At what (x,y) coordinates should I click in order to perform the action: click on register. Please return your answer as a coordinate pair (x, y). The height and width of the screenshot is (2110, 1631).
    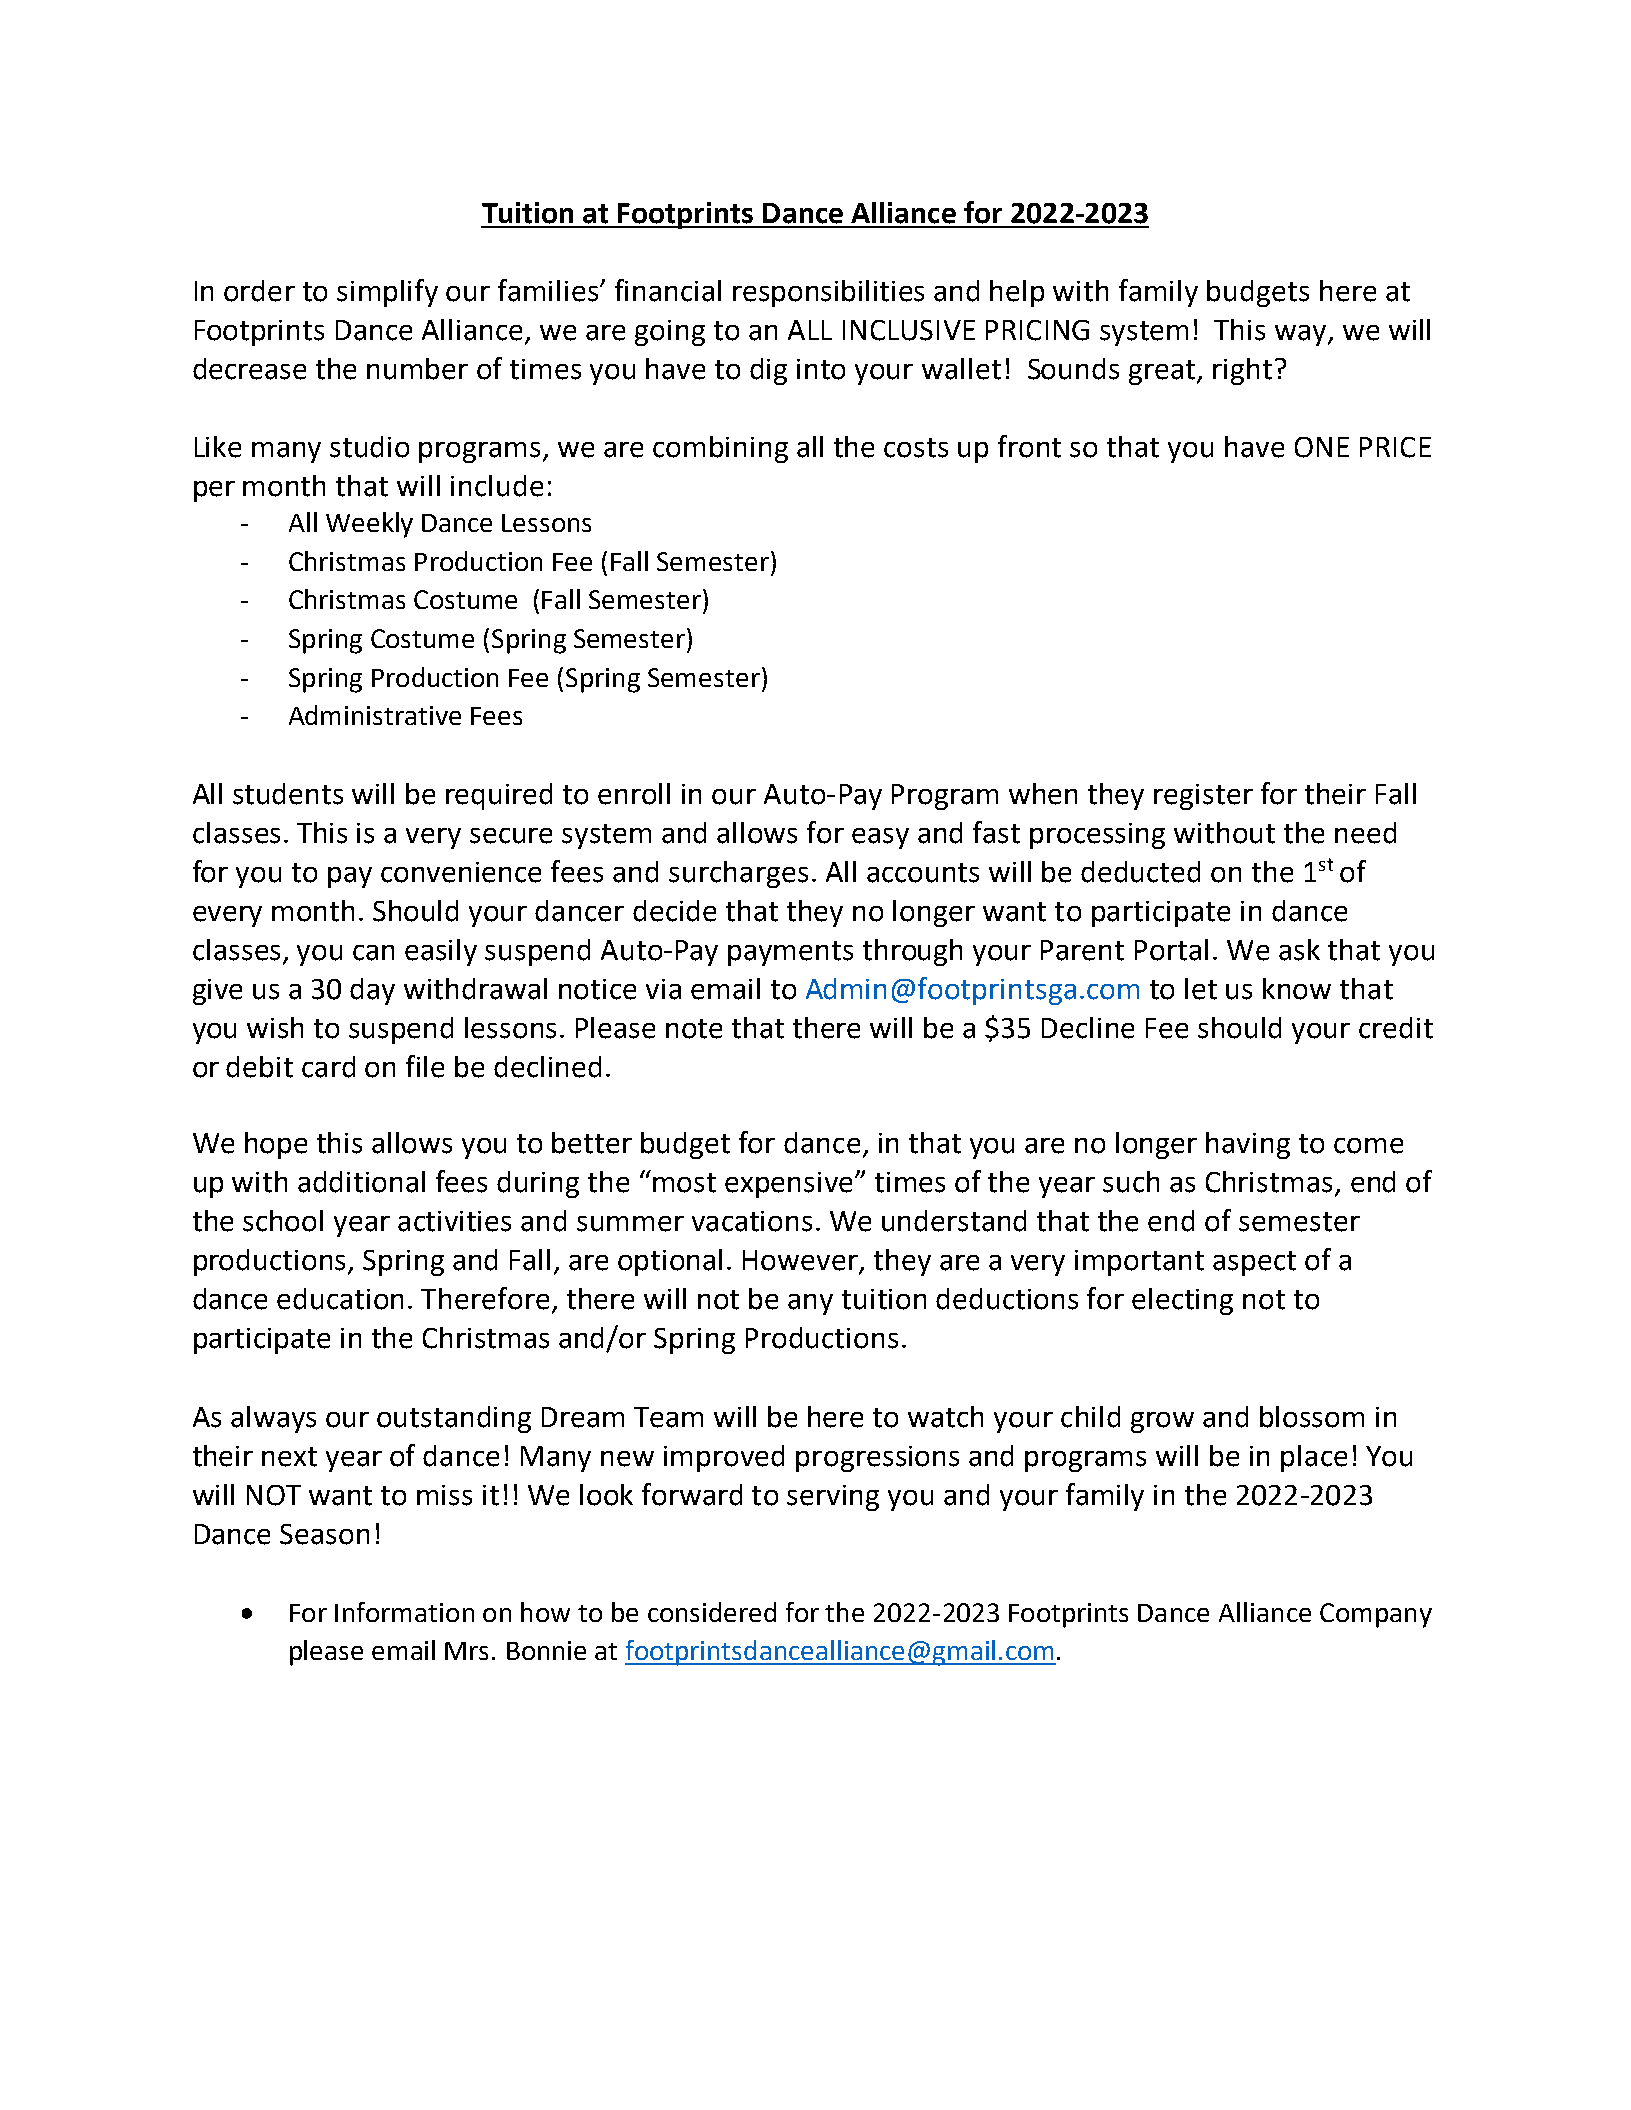
    Looking at the image, I should click on (1203, 797).
